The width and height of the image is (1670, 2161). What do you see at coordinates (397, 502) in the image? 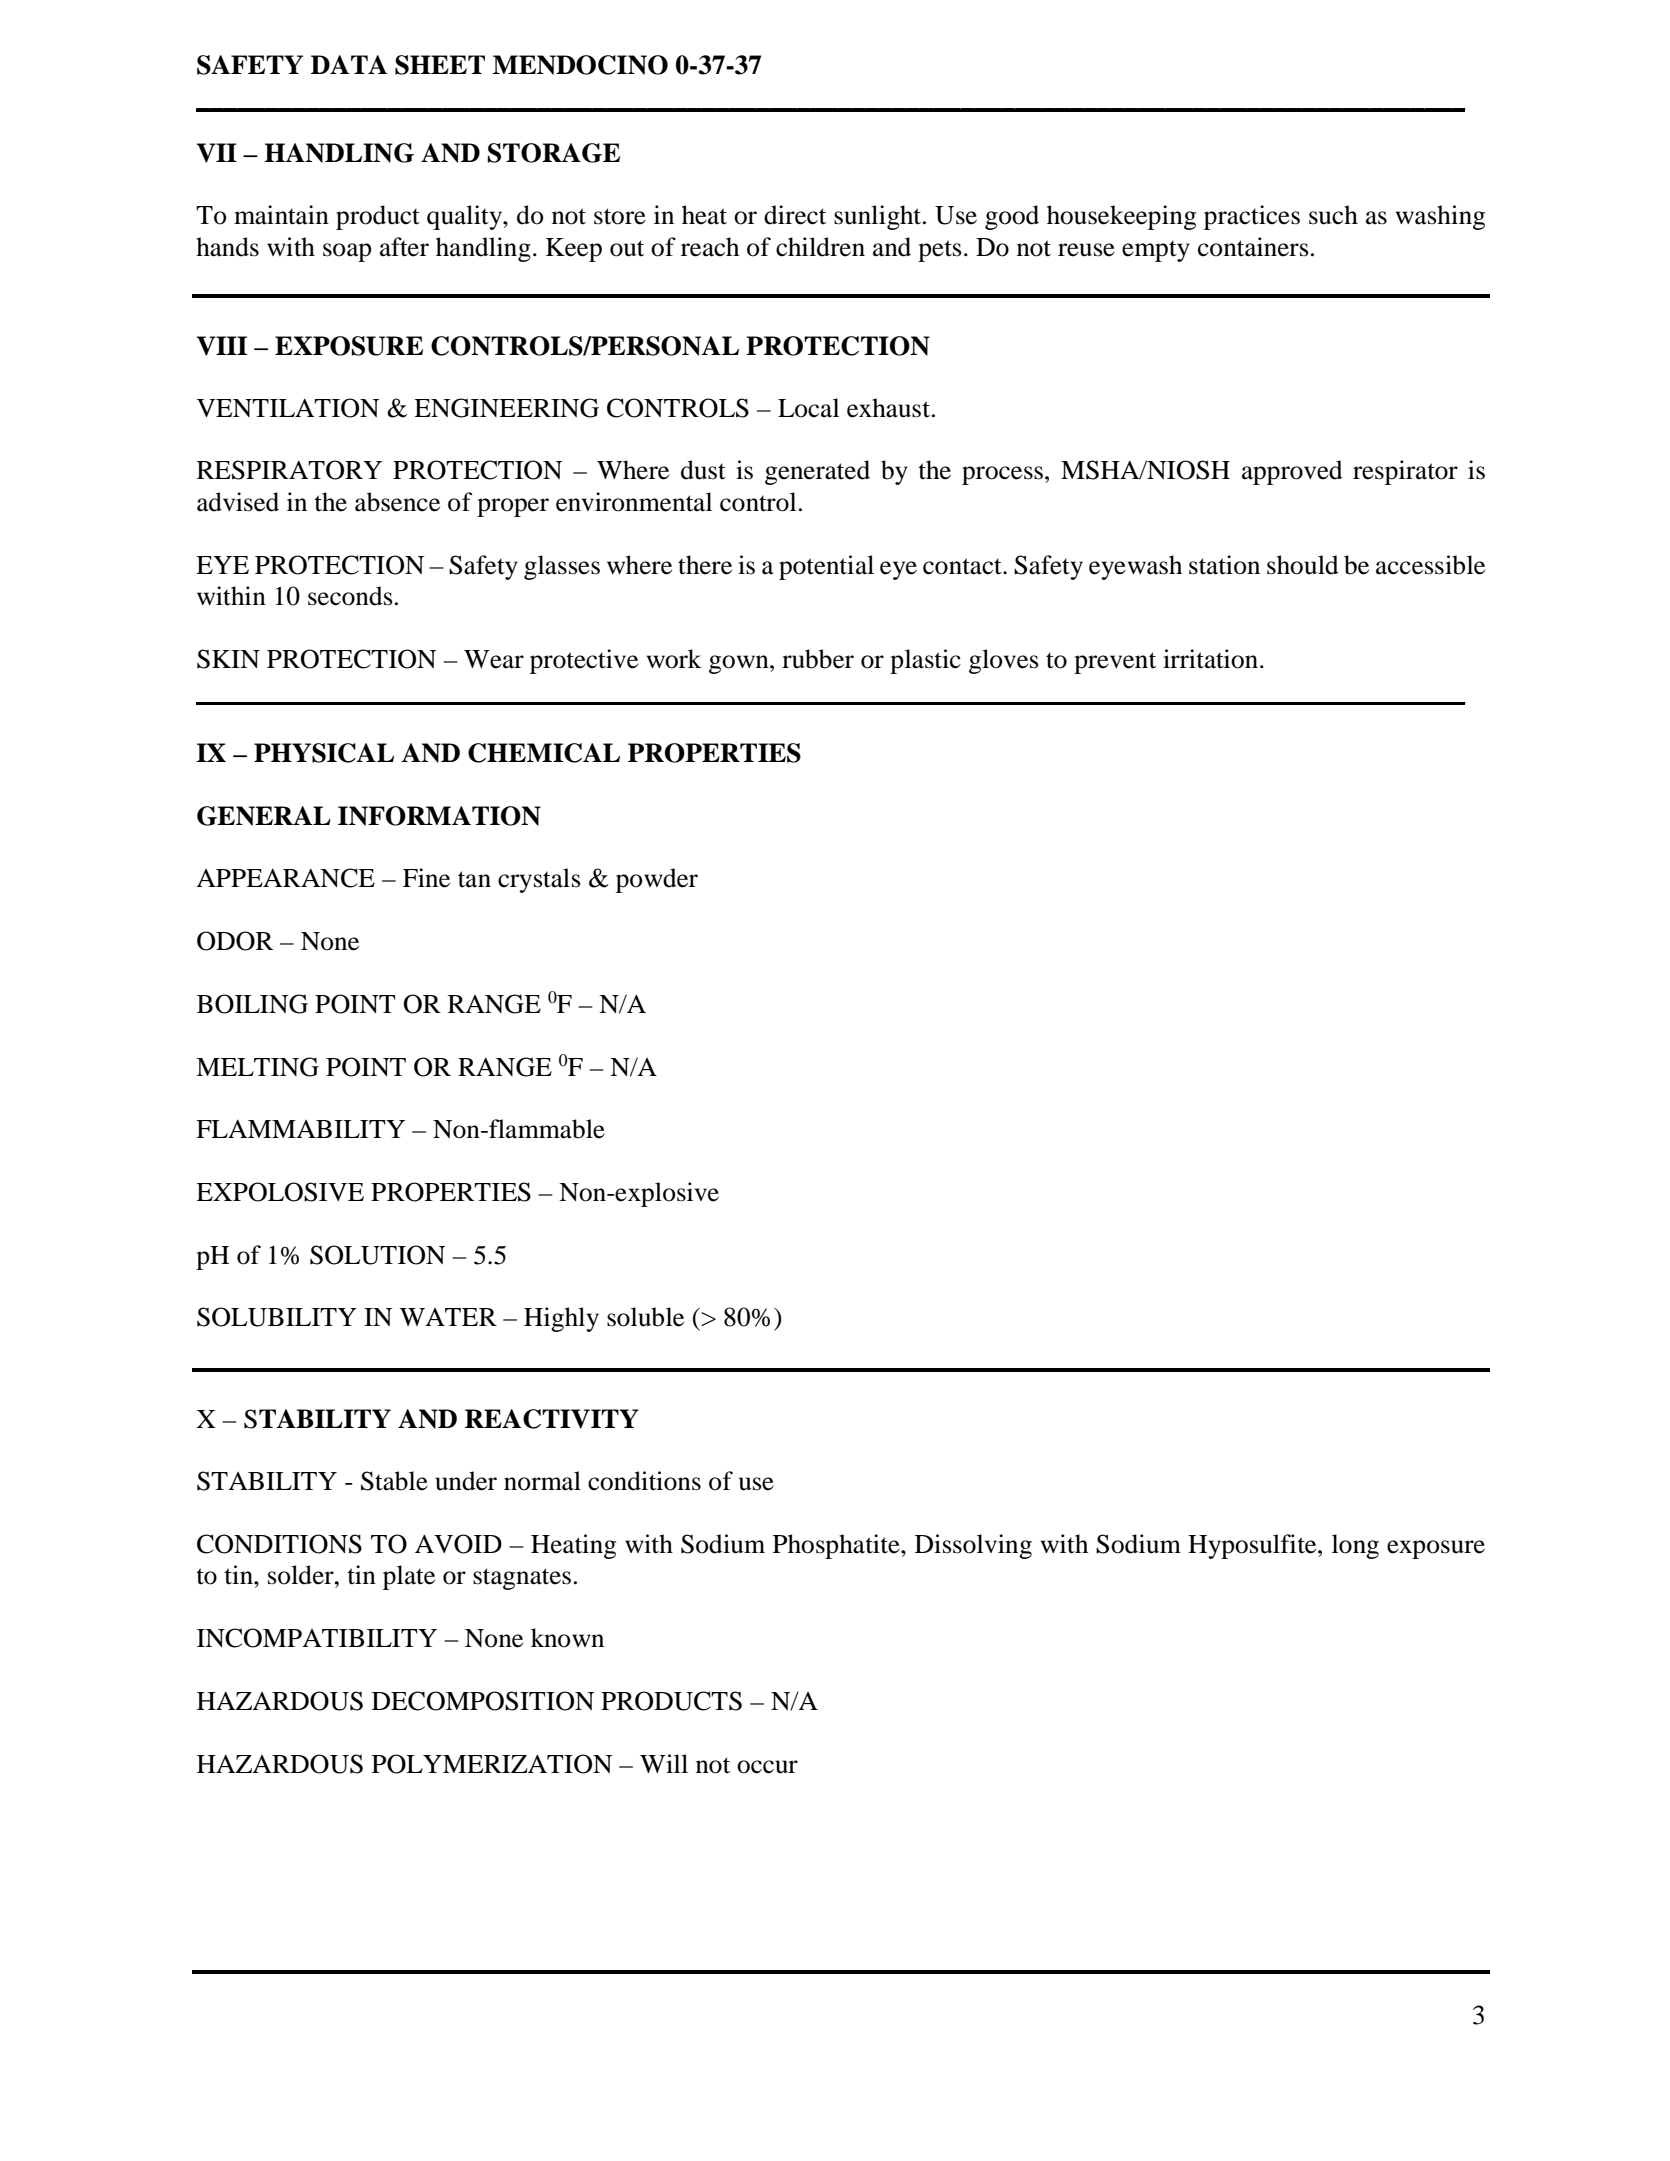
I see `absence` at bounding box center [397, 502].
